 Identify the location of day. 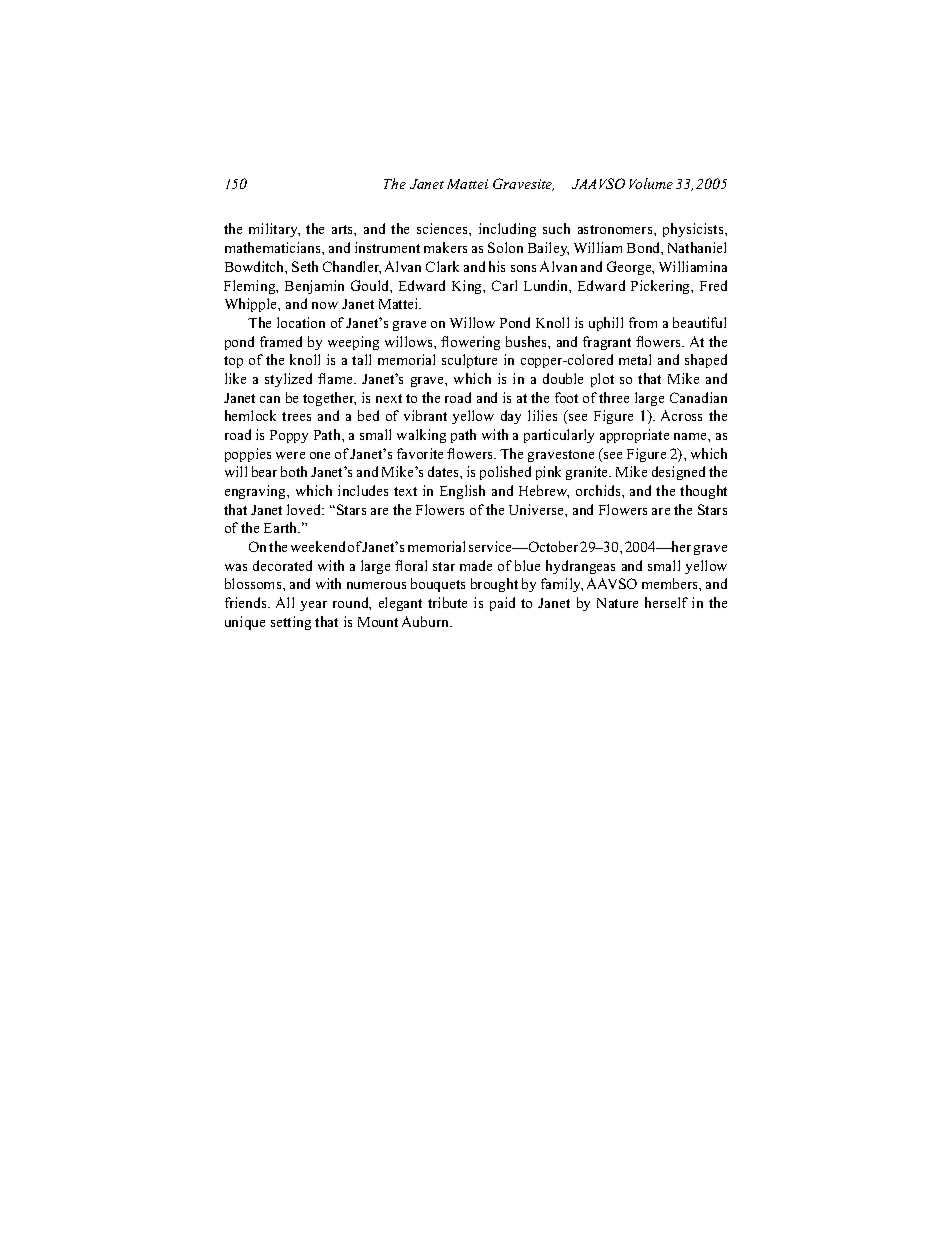
(511, 417).
